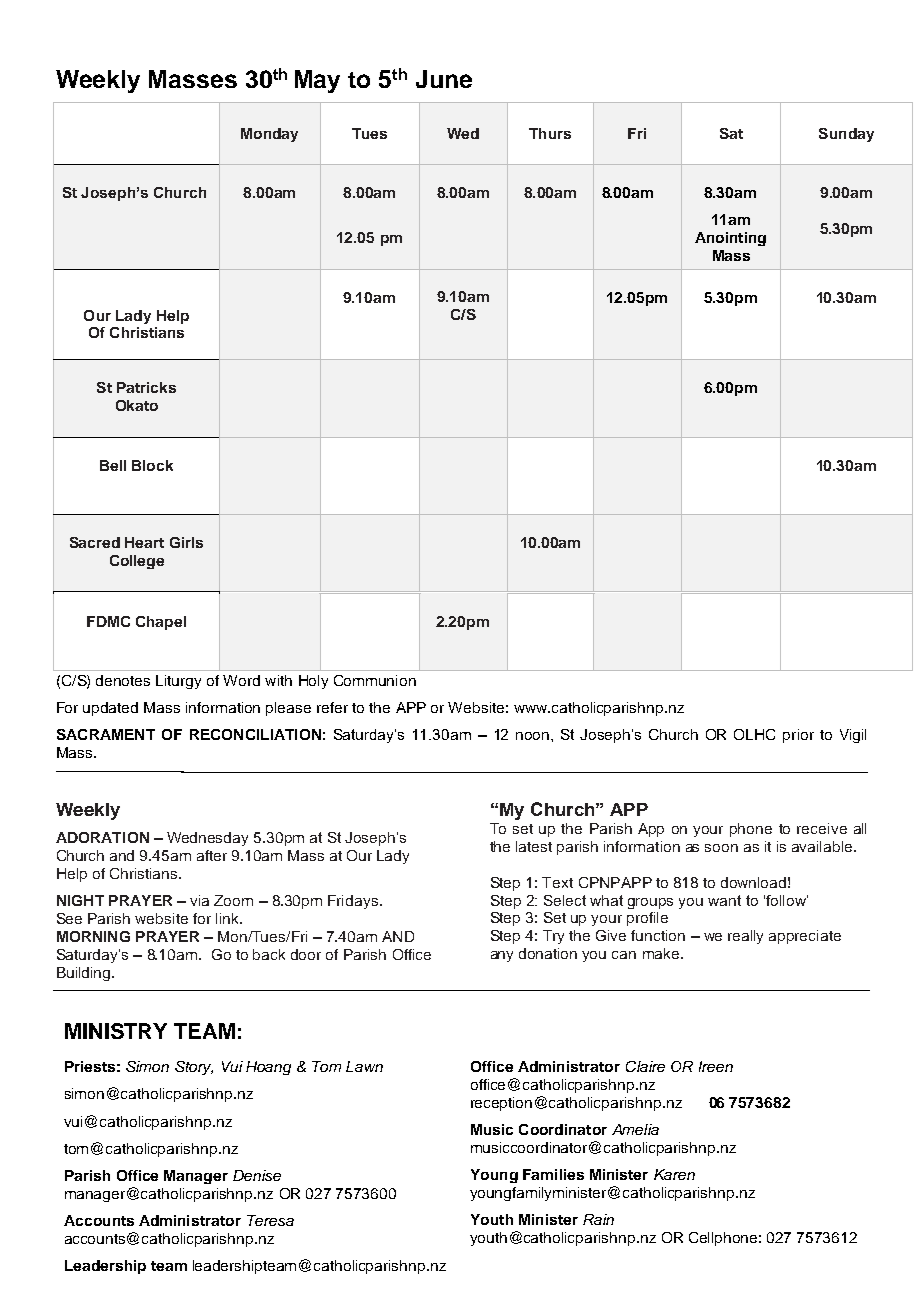 The width and height of the screenshot is (924, 1309). Describe the element at coordinates (444, 79) in the screenshot. I see `June` at that location.
